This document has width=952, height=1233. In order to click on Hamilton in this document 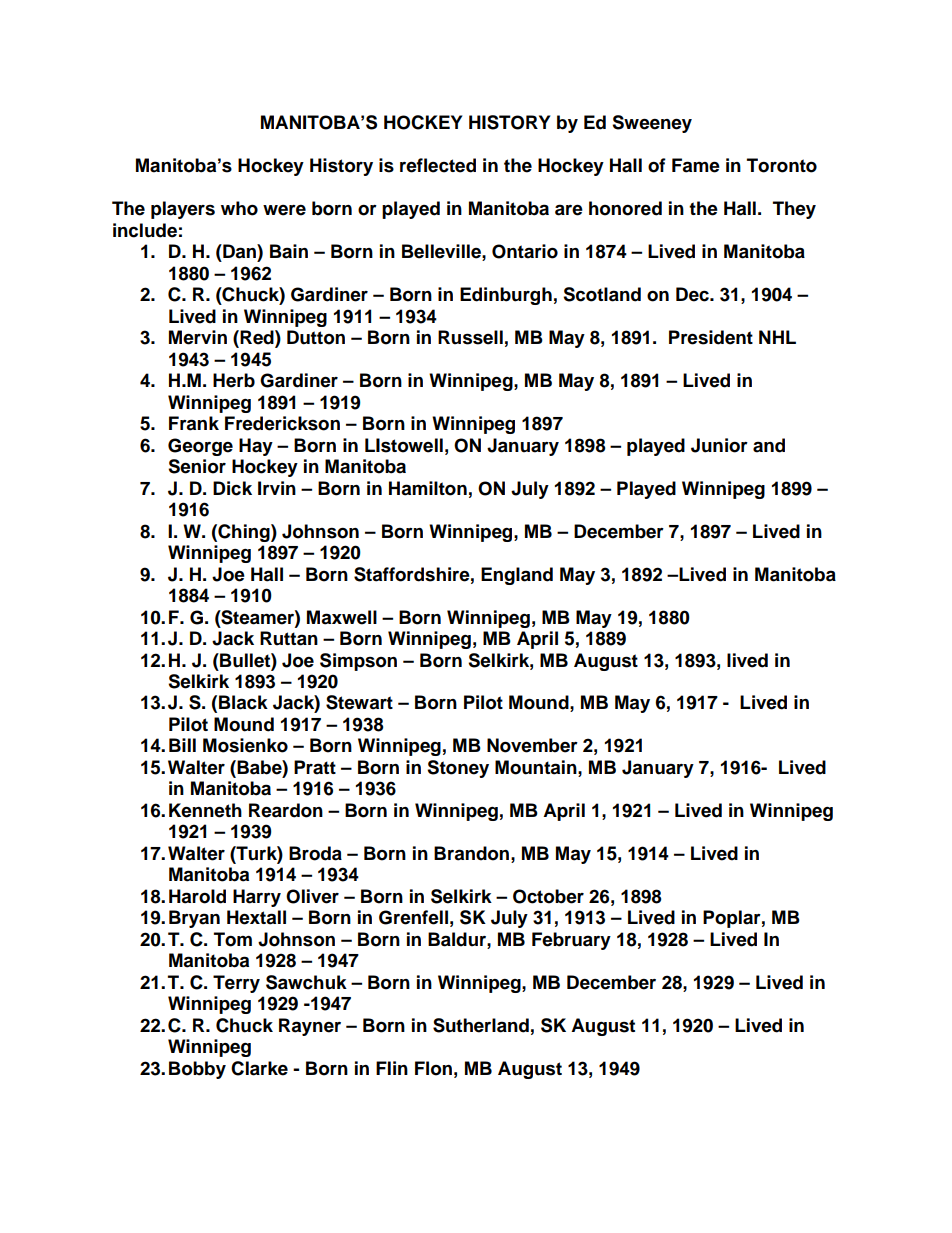, I will do `click(428, 488)`.
